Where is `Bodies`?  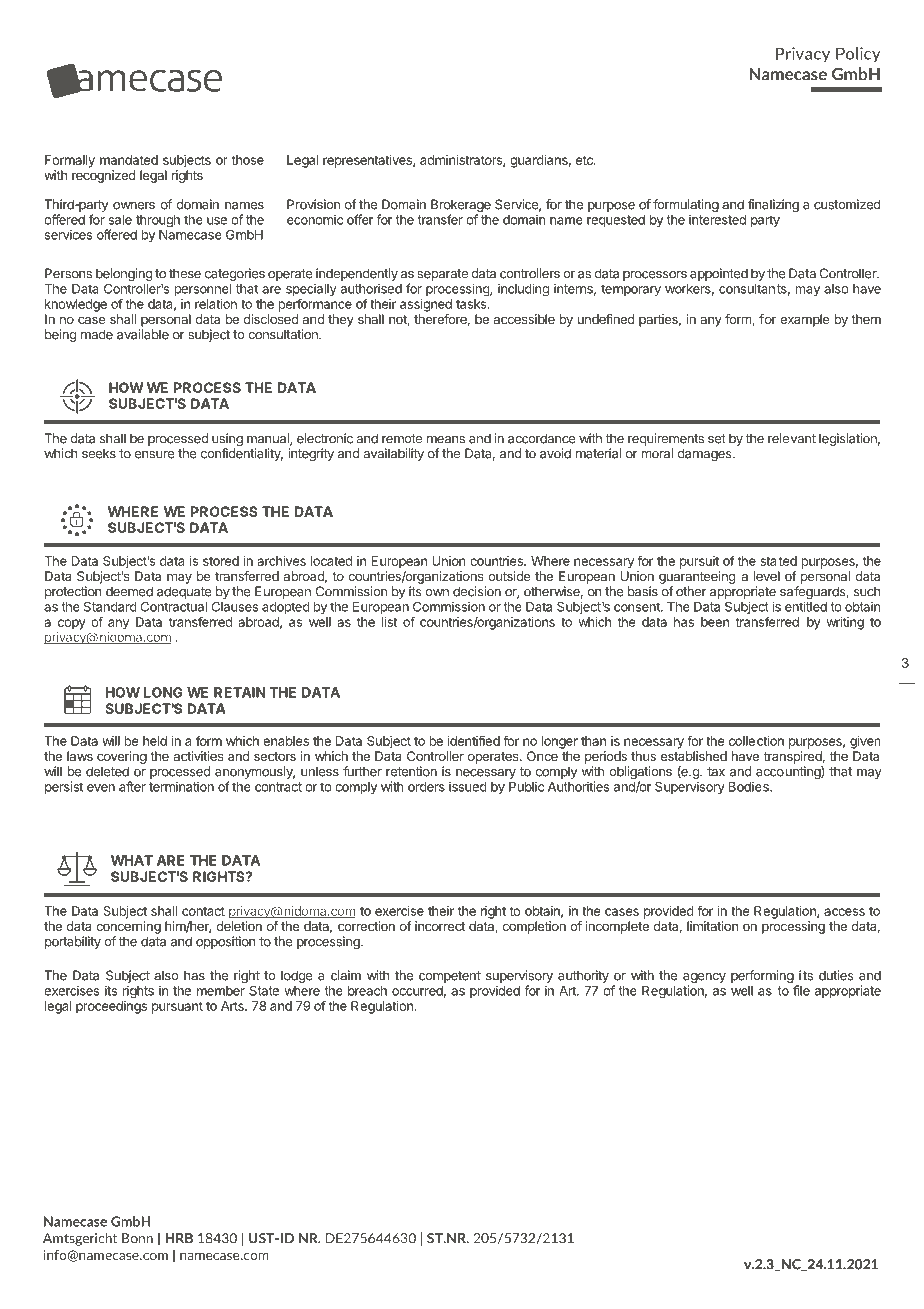 Bodies is located at coordinates (750, 786).
